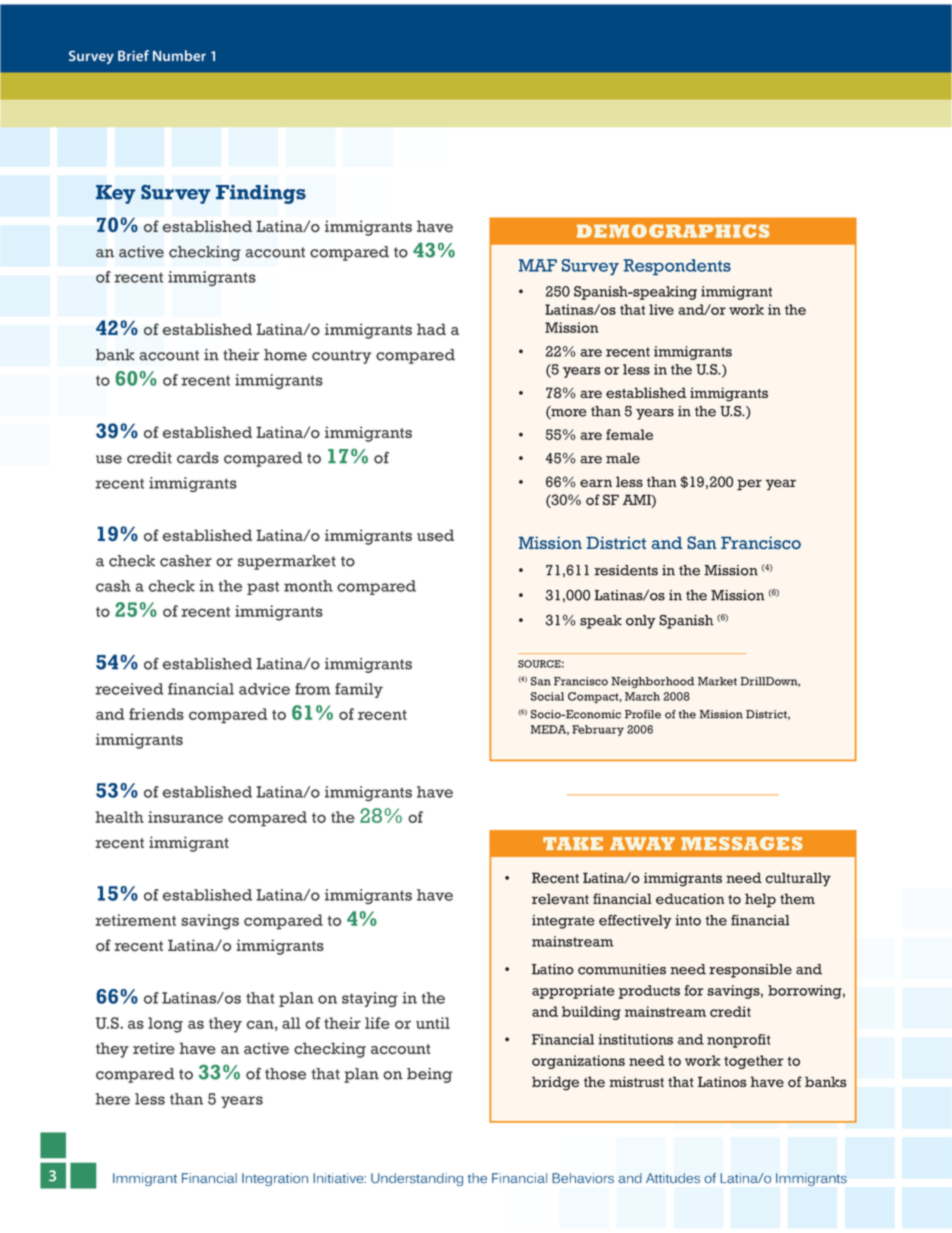  What do you see at coordinates (538, 265) in the screenshot?
I see `MAF` at bounding box center [538, 265].
